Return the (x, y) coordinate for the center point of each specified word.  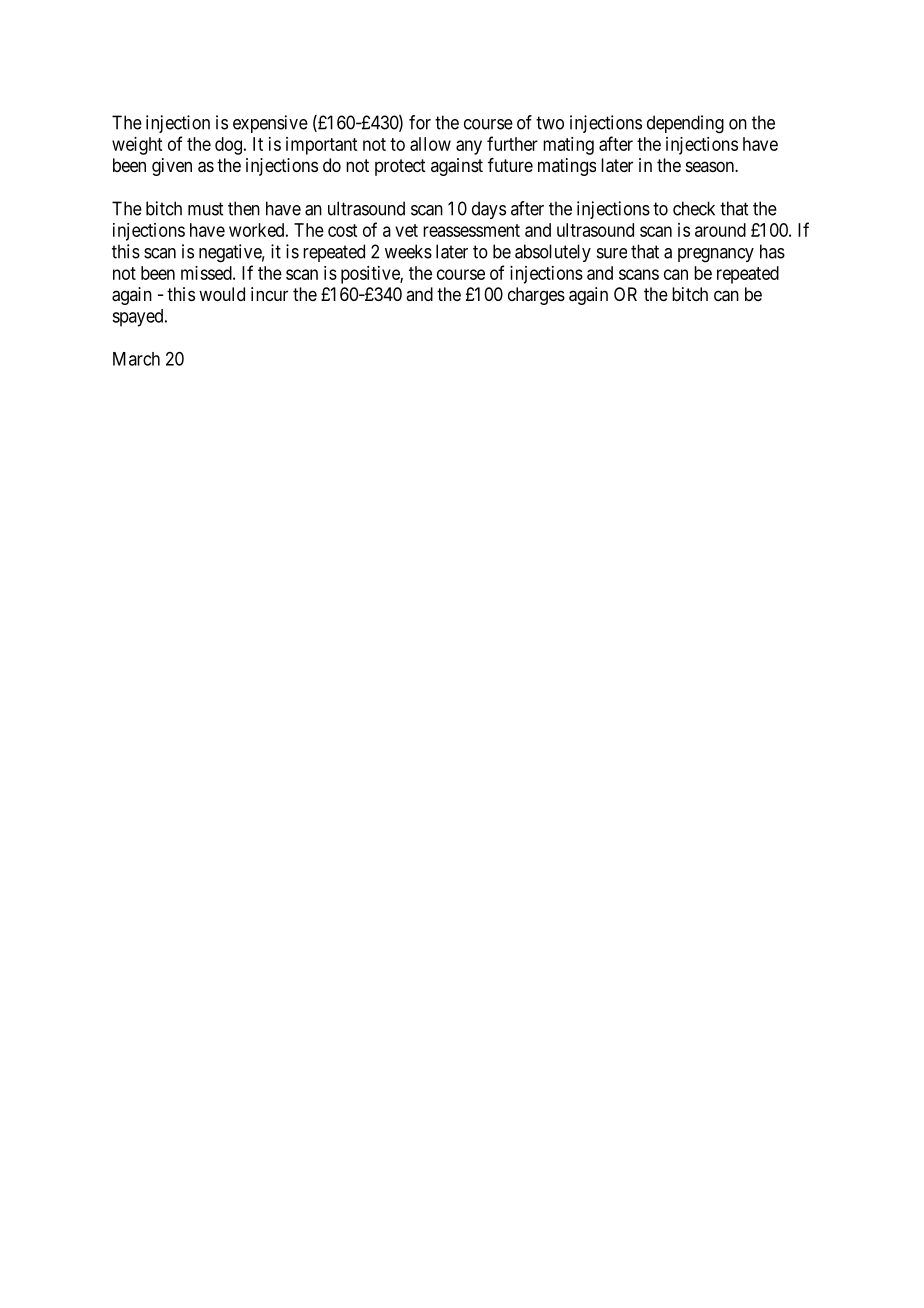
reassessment (471, 230)
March (136, 359)
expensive (270, 124)
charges (536, 296)
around (720, 230)
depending (685, 124)
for (420, 122)
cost (342, 230)
